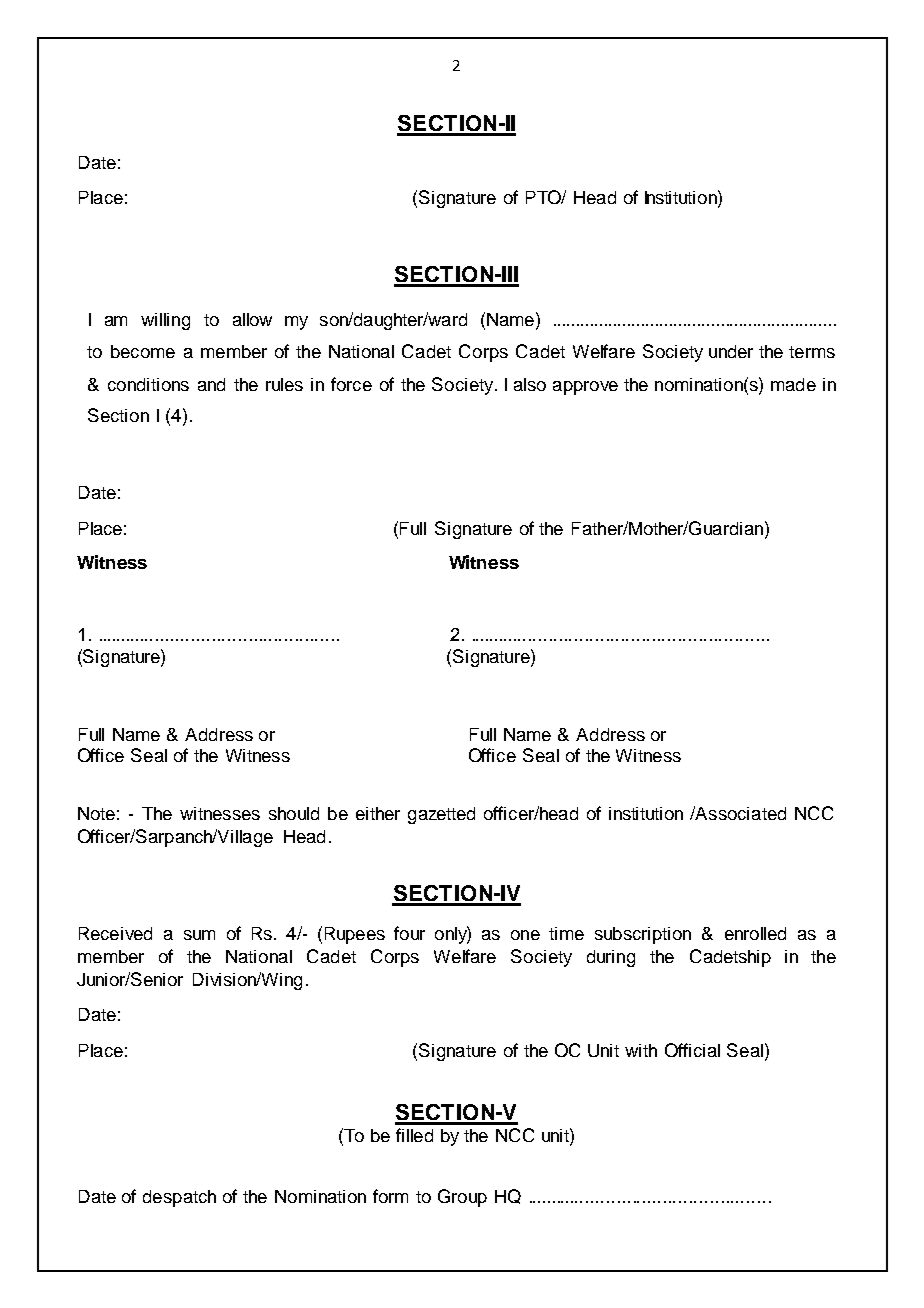 This document has height=1308, width=924. Describe the element at coordinates (378, 813) in the document. I see `either` at that location.
